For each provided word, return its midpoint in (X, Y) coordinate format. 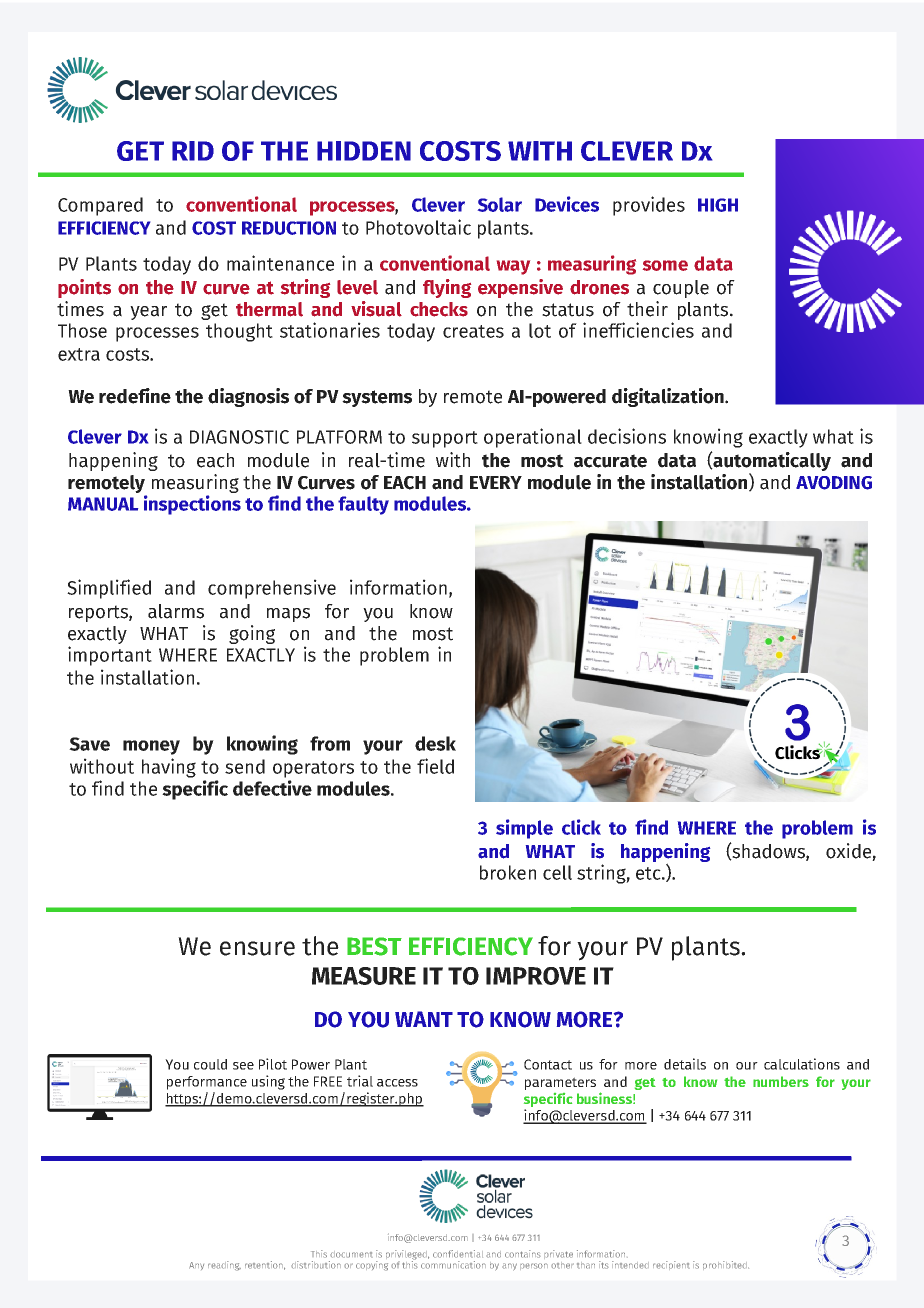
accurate (610, 461)
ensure (257, 948)
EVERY (496, 482)
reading (224, 1266)
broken (508, 872)
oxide (849, 852)
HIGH (718, 205)
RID (193, 151)
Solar (500, 204)
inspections (192, 505)
